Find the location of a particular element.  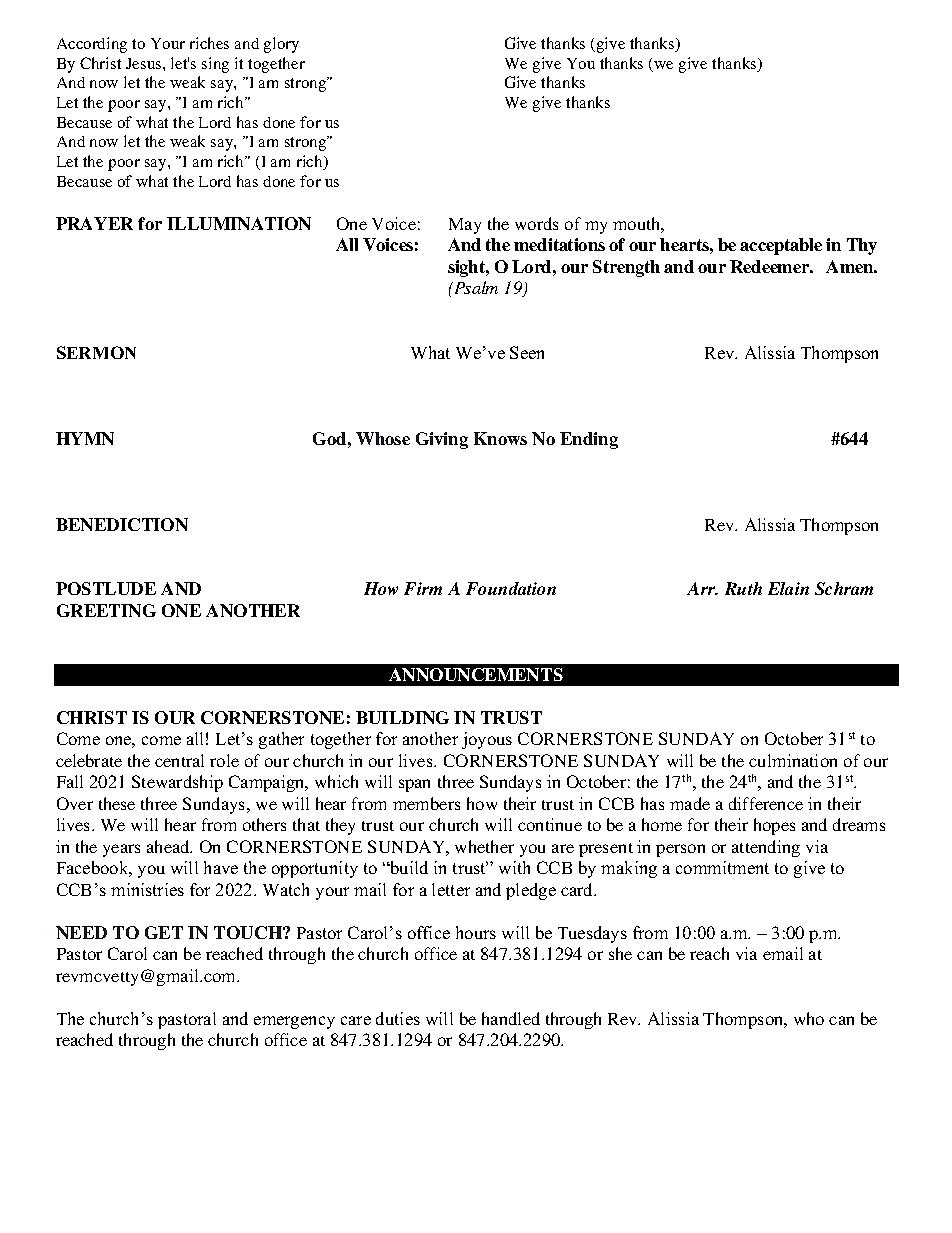

BENEDICTION is located at coordinates (122, 524).
